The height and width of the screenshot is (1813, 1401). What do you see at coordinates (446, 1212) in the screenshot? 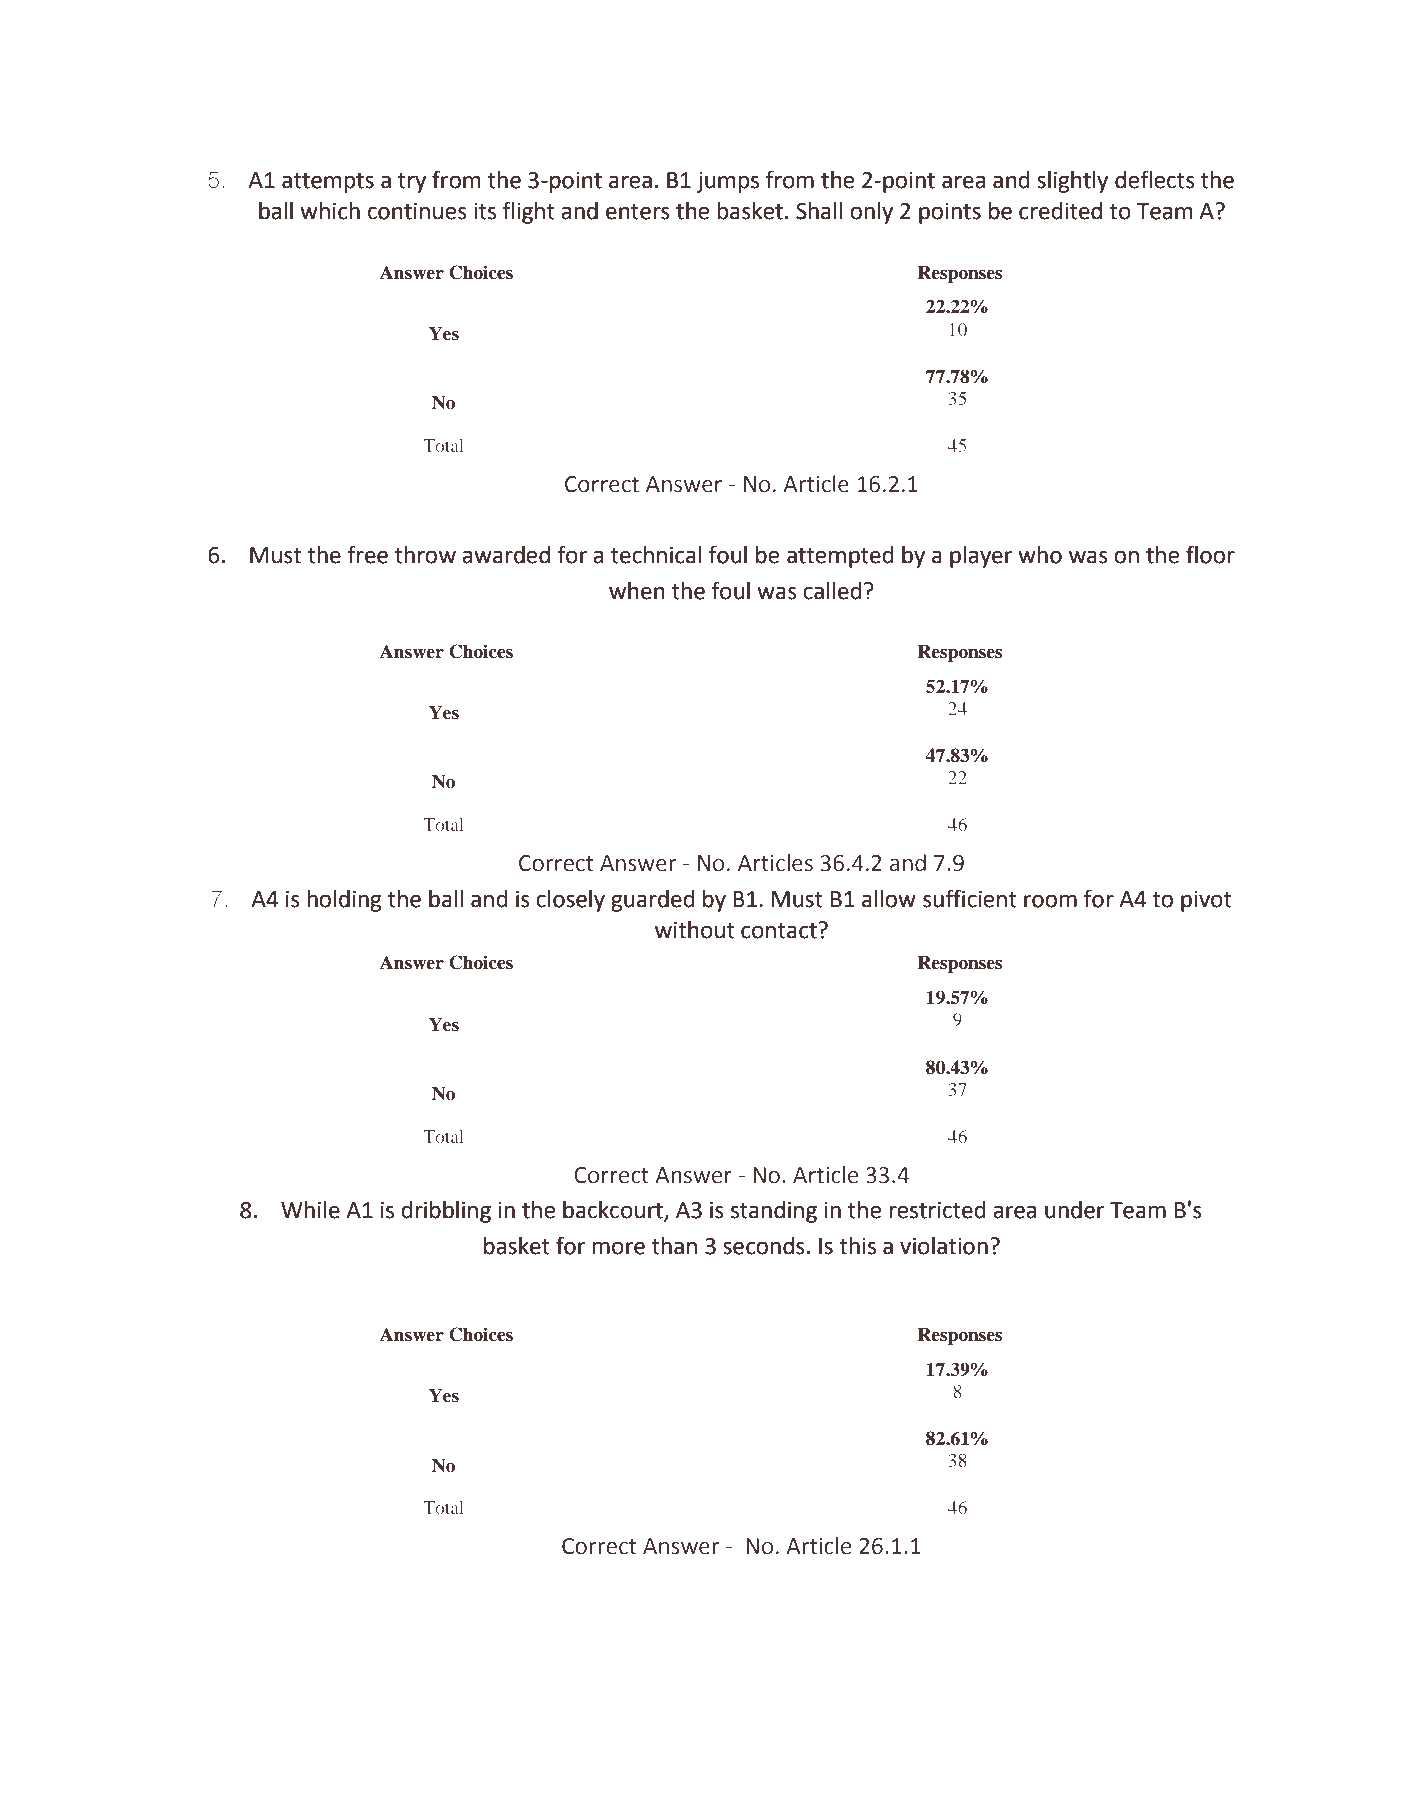
I see `dribbling` at bounding box center [446, 1212].
